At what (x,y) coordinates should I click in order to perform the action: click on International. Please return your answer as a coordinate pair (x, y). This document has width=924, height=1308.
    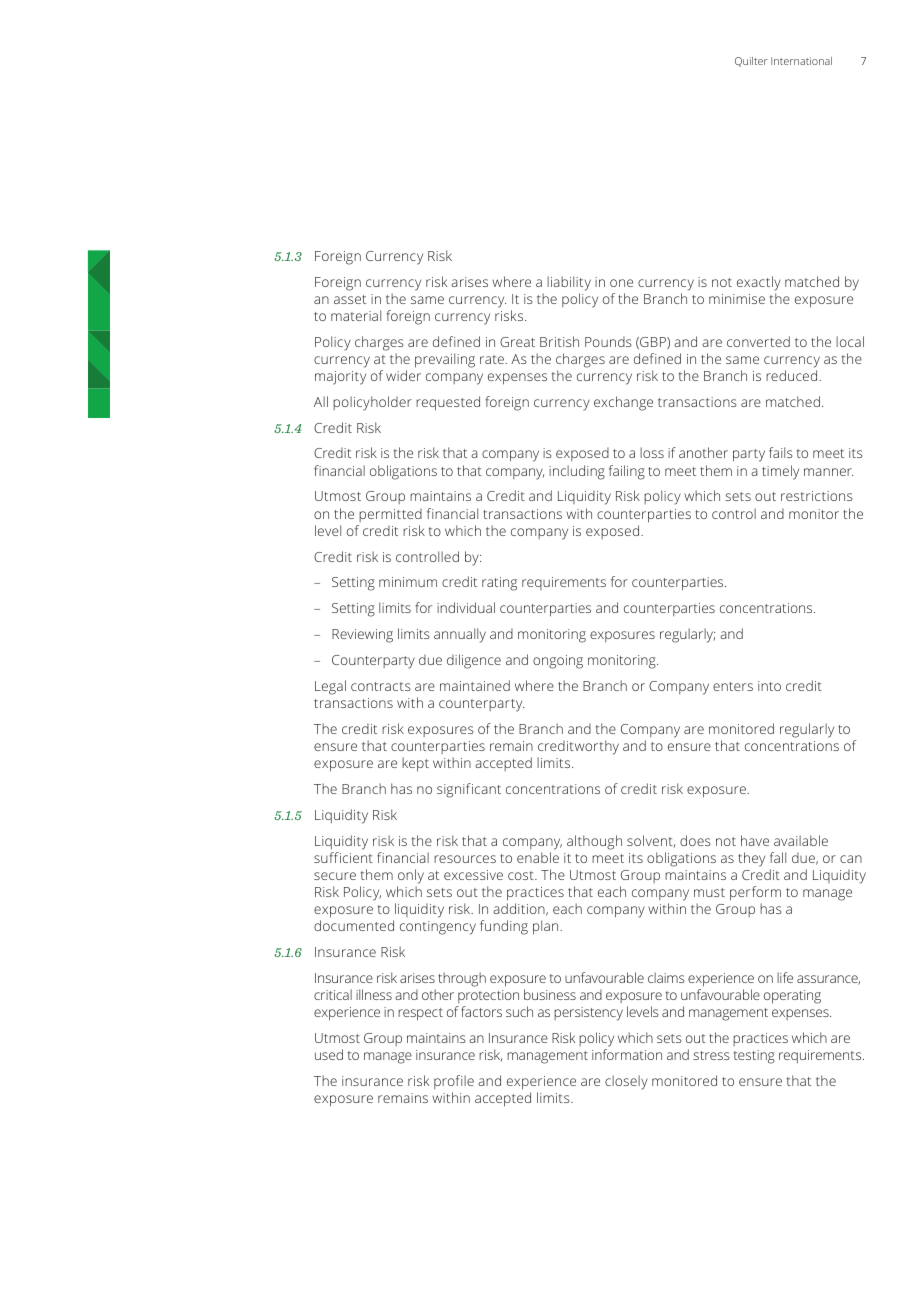
    Looking at the image, I should click on (801, 61).
